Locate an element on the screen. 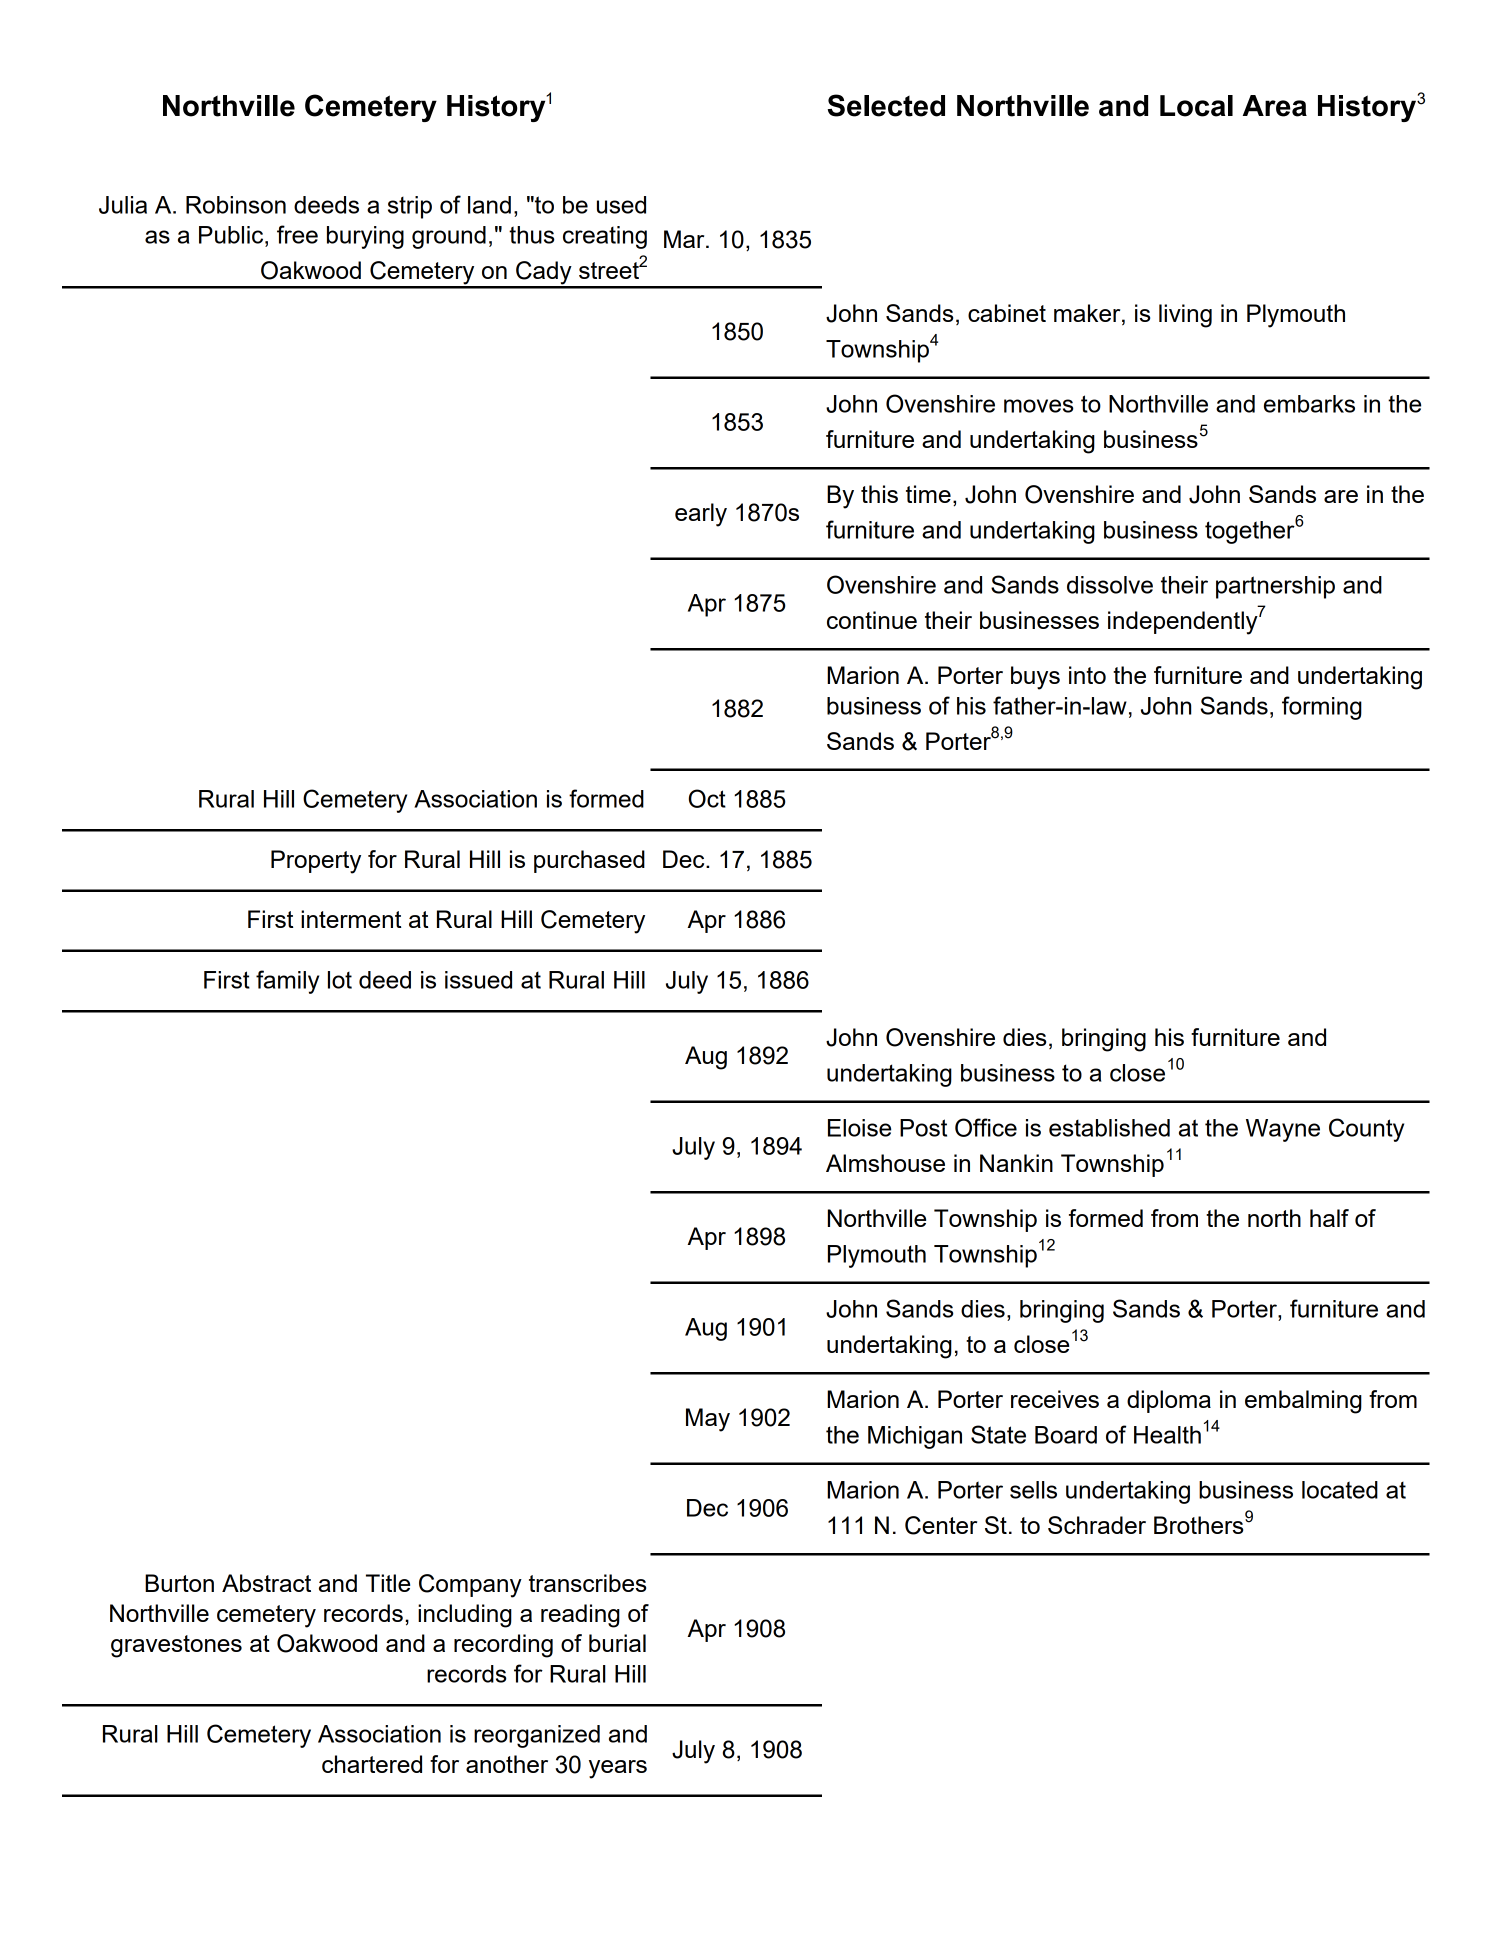 The width and height of the screenshot is (1494, 1933). partnership is located at coordinates (1275, 587).
